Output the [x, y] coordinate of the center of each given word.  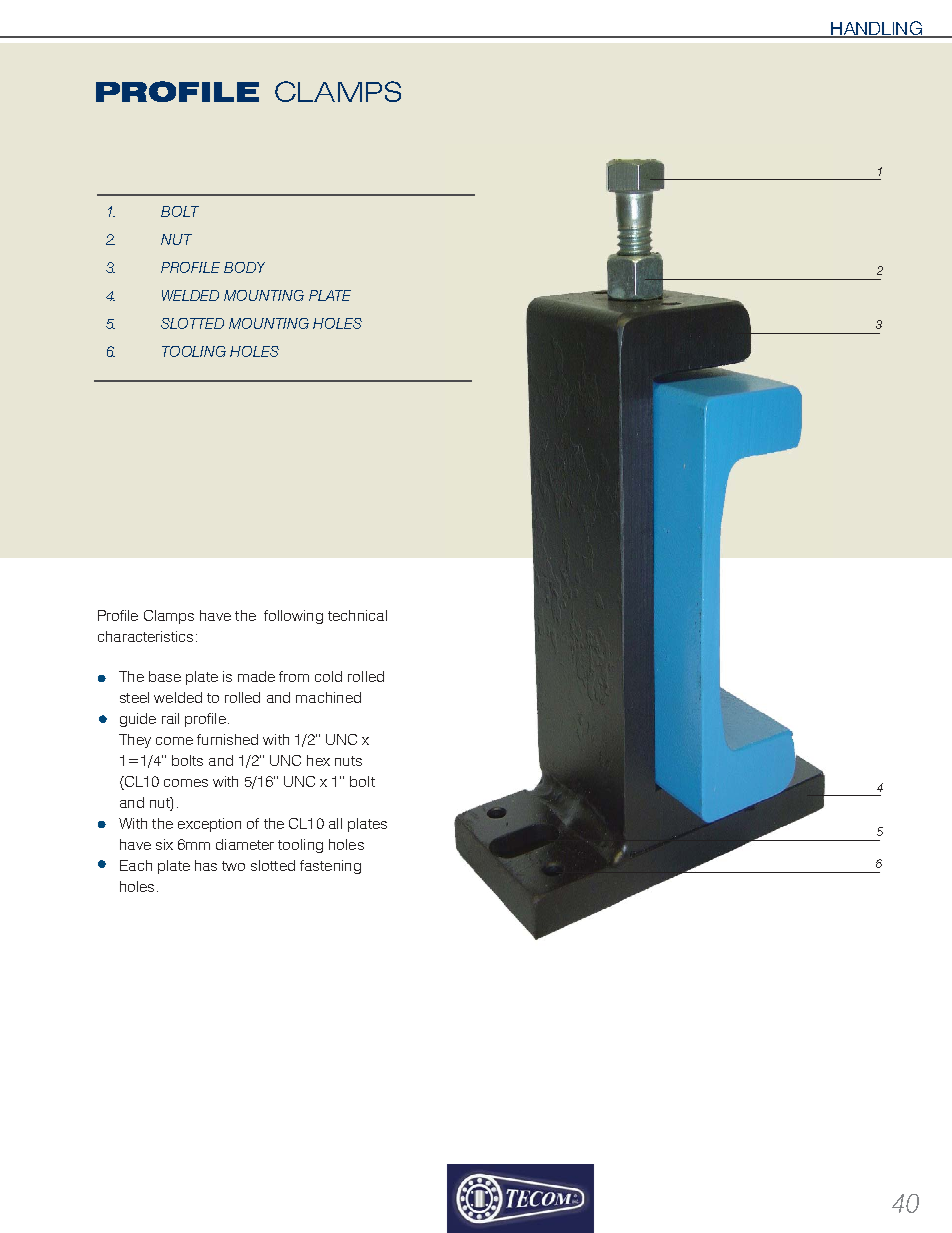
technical [357, 615]
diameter [245, 844]
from [294, 676]
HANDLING [877, 29]
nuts [348, 761]
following [293, 617]
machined [328, 697]
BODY [244, 267]
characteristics [145, 636]
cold [328, 676]
